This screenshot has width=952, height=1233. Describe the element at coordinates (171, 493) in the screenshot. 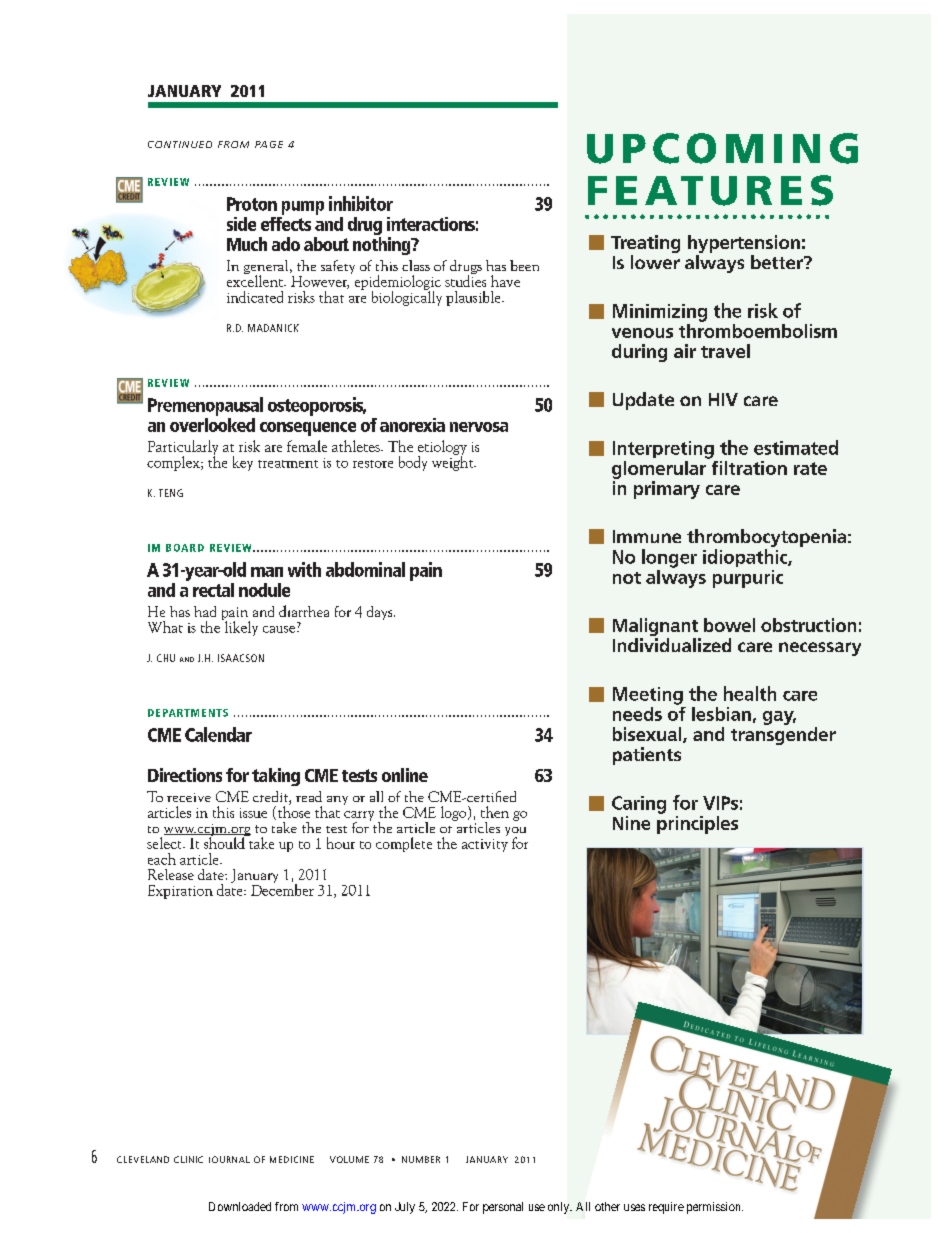

I see `TENG` at that location.
